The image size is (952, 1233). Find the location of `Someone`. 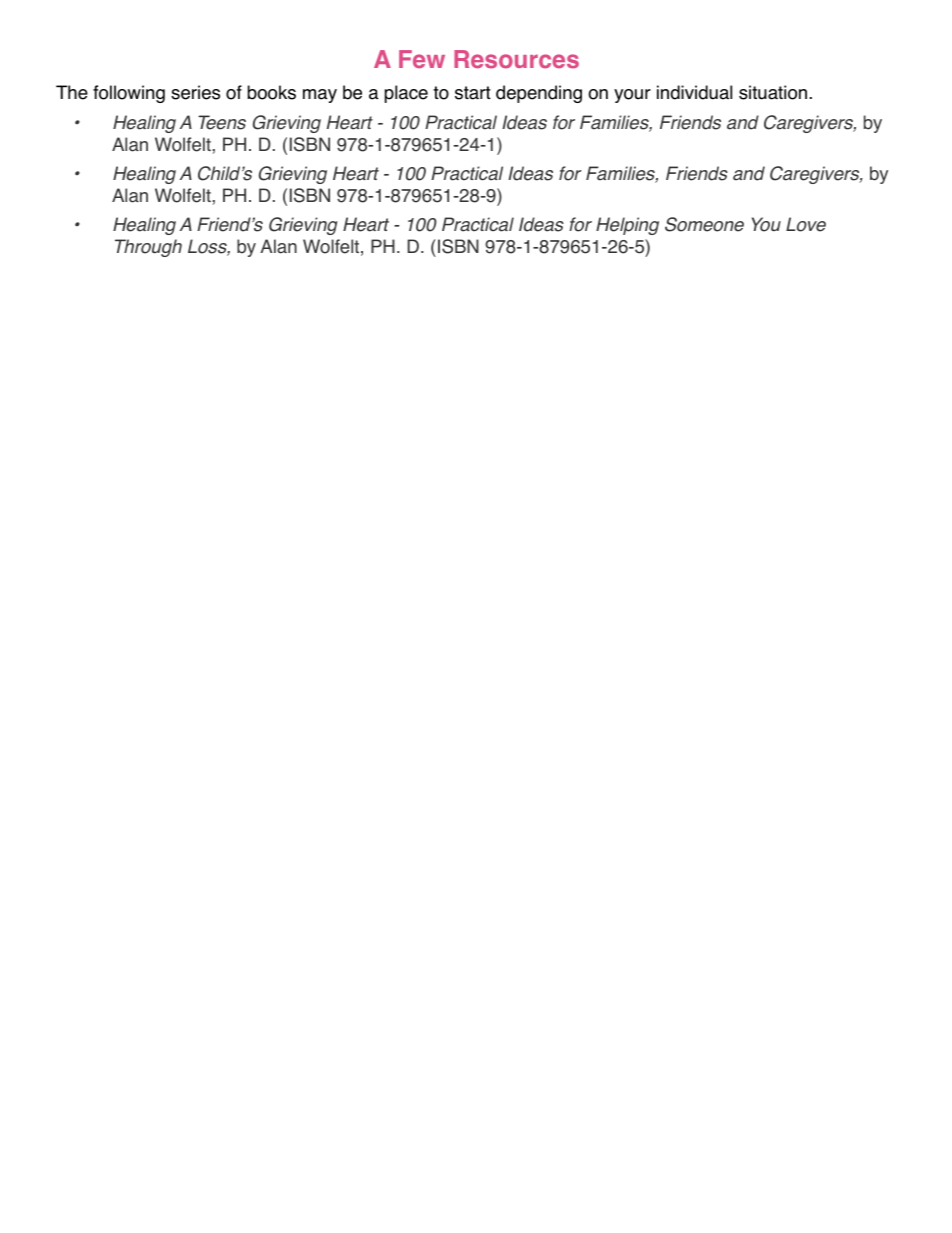

Someone is located at coordinates (704, 224).
